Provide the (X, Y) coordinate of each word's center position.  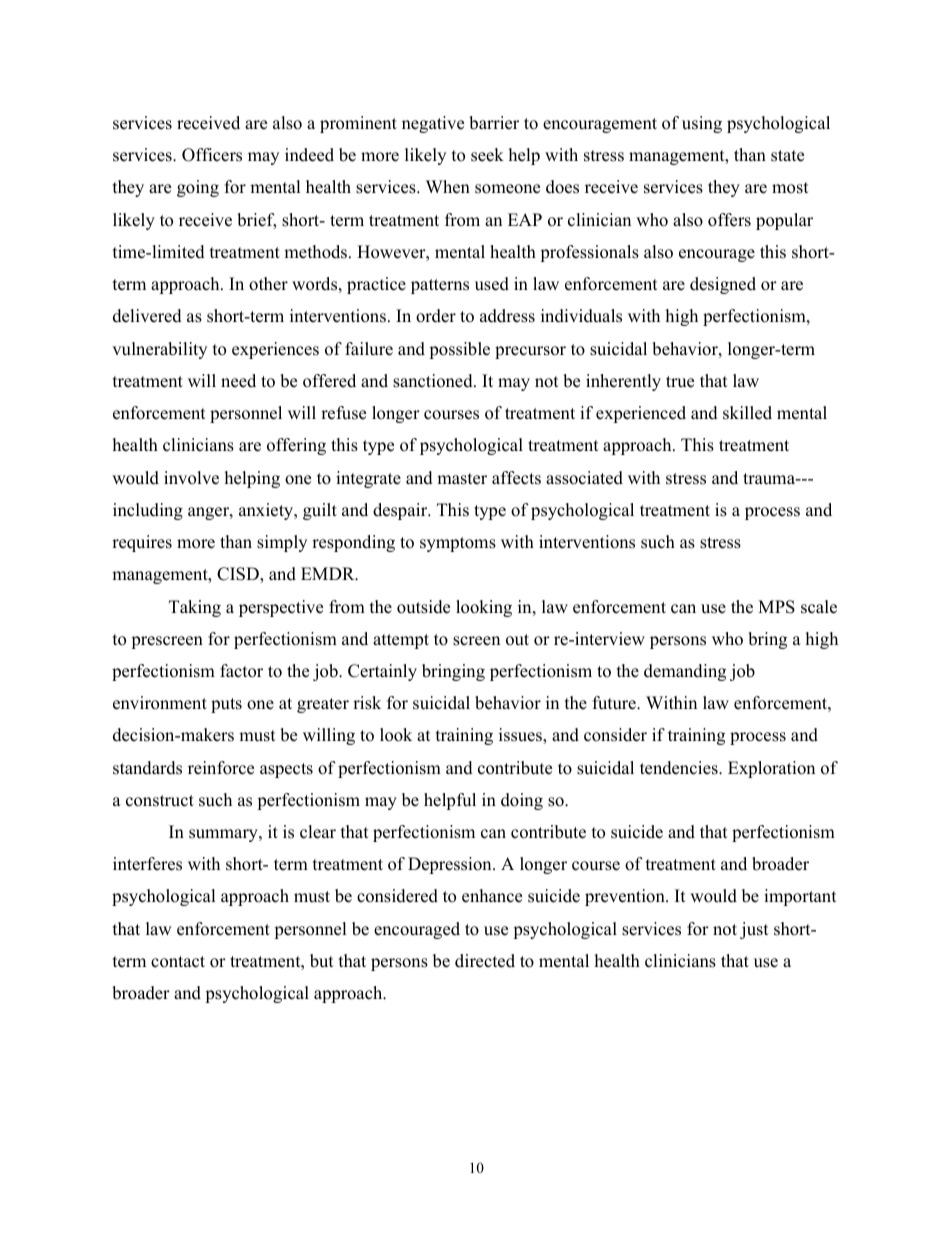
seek (487, 155)
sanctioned (434, 381)
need (238, 381)
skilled (747, 413)
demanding (685, 672)
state (787, 156)
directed (485, 961)
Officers (212, 155)
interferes (147, 864)
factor (241, 671)
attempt (401, 641)
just (754, 930)
